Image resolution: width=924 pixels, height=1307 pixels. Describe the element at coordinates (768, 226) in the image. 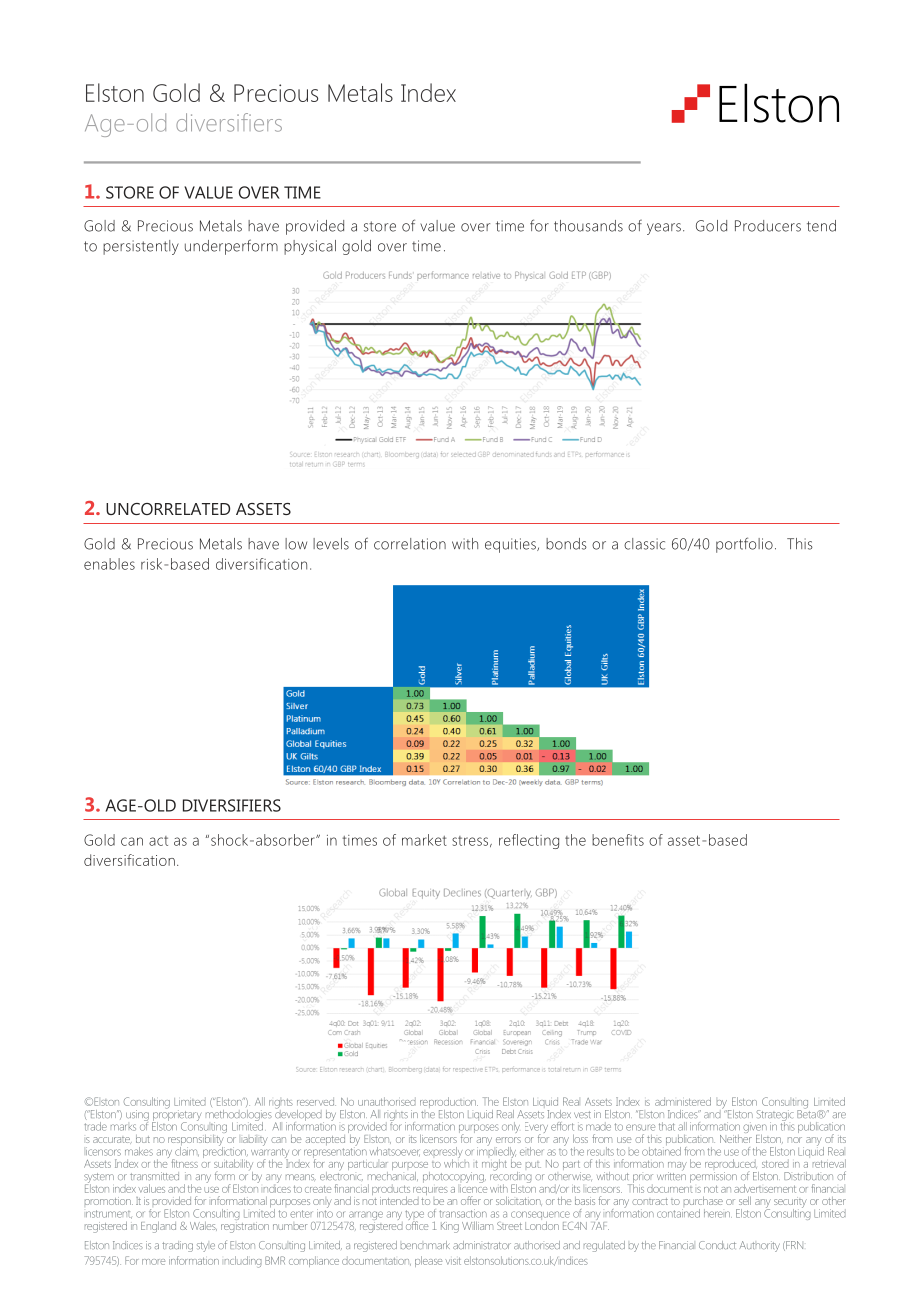

I see `Producers` at that location.
